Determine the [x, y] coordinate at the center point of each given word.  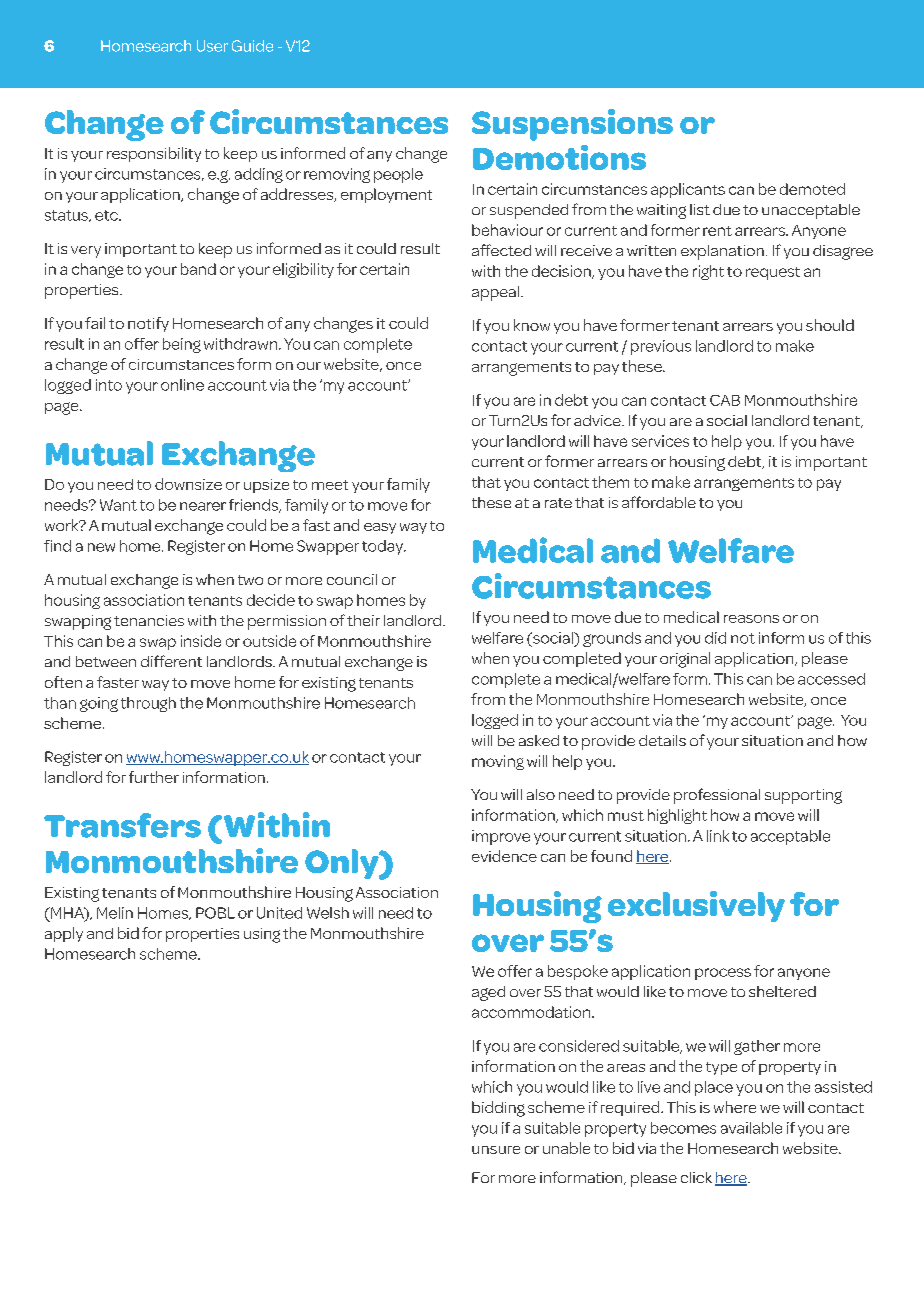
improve [501, 837]
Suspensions [572, 125]
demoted [812, 189]
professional [717, 796]
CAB [725, 400]
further [154, 777]
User [212, 46]
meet [330, 485]
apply [64, 934]
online [182, 385]
